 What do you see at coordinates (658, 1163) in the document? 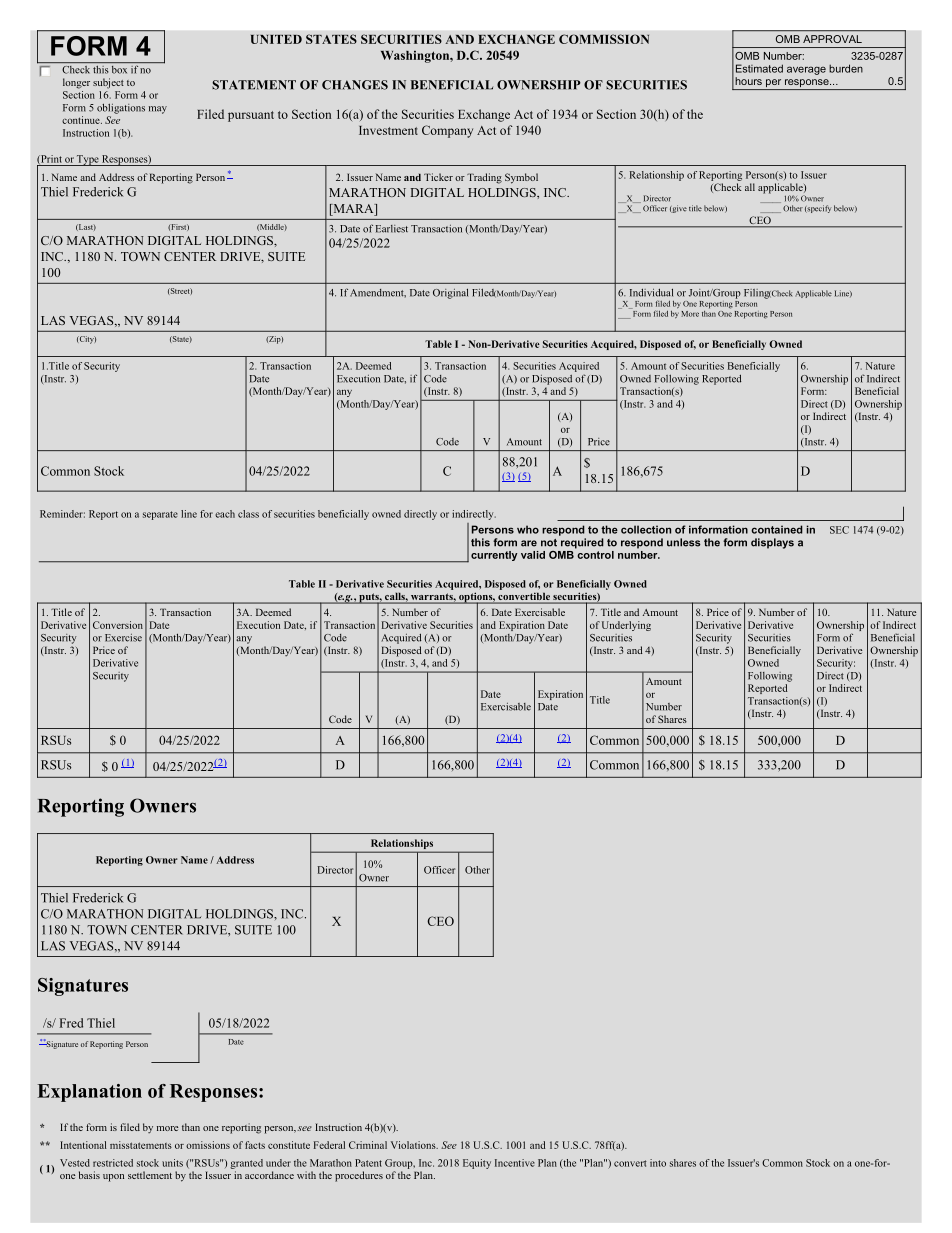
I see `into` at bounding box center [658, 1163].
